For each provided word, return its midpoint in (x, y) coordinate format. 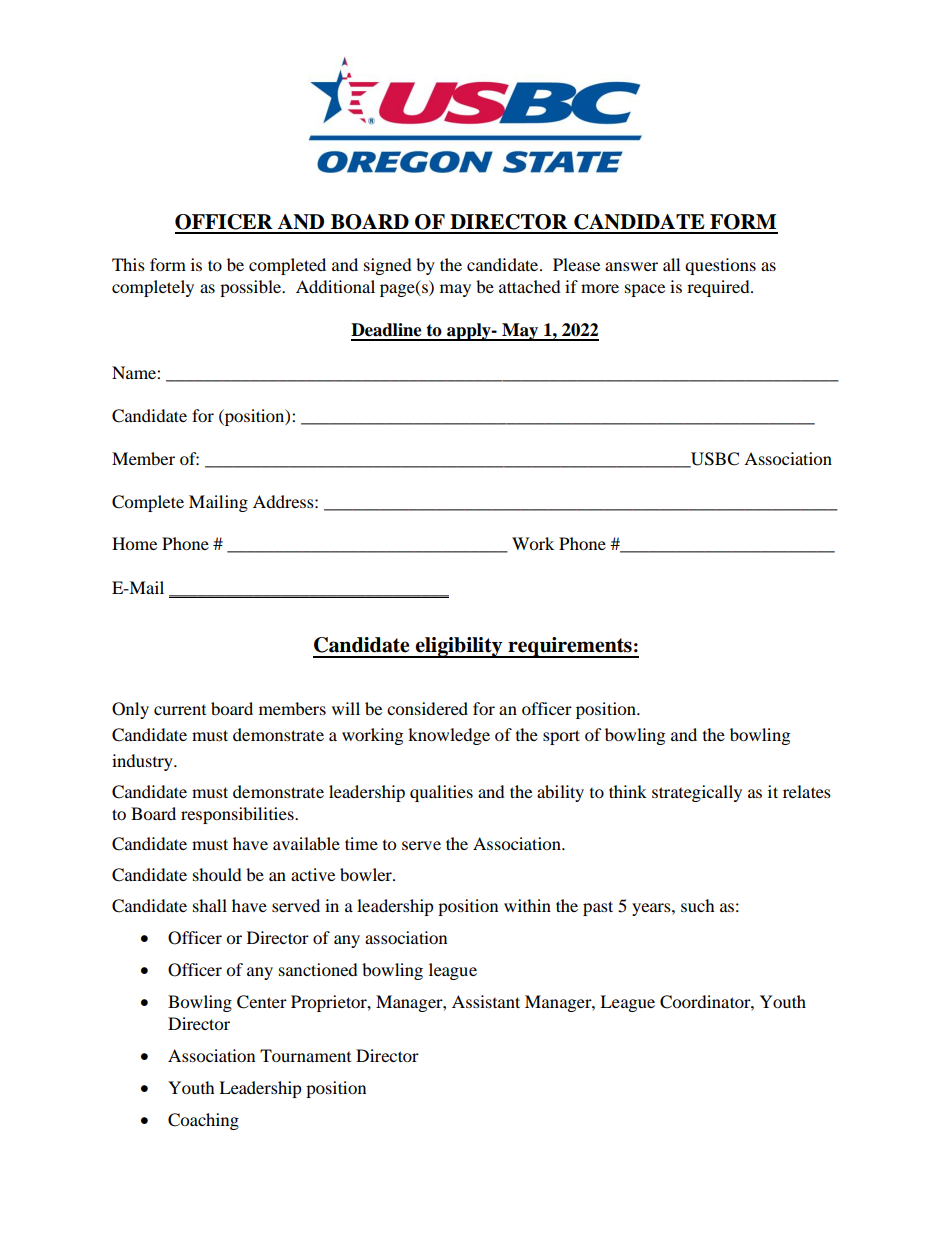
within (527, 905)
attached (530, 286)
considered (427, 708)
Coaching (203, 1121)
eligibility (459, 647)
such (698, 905)
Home (134, 543)
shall (210, 905)
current (180, 710)
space (645, 290)
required (719, 288)
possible (252, 288)
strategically (697, 793)
